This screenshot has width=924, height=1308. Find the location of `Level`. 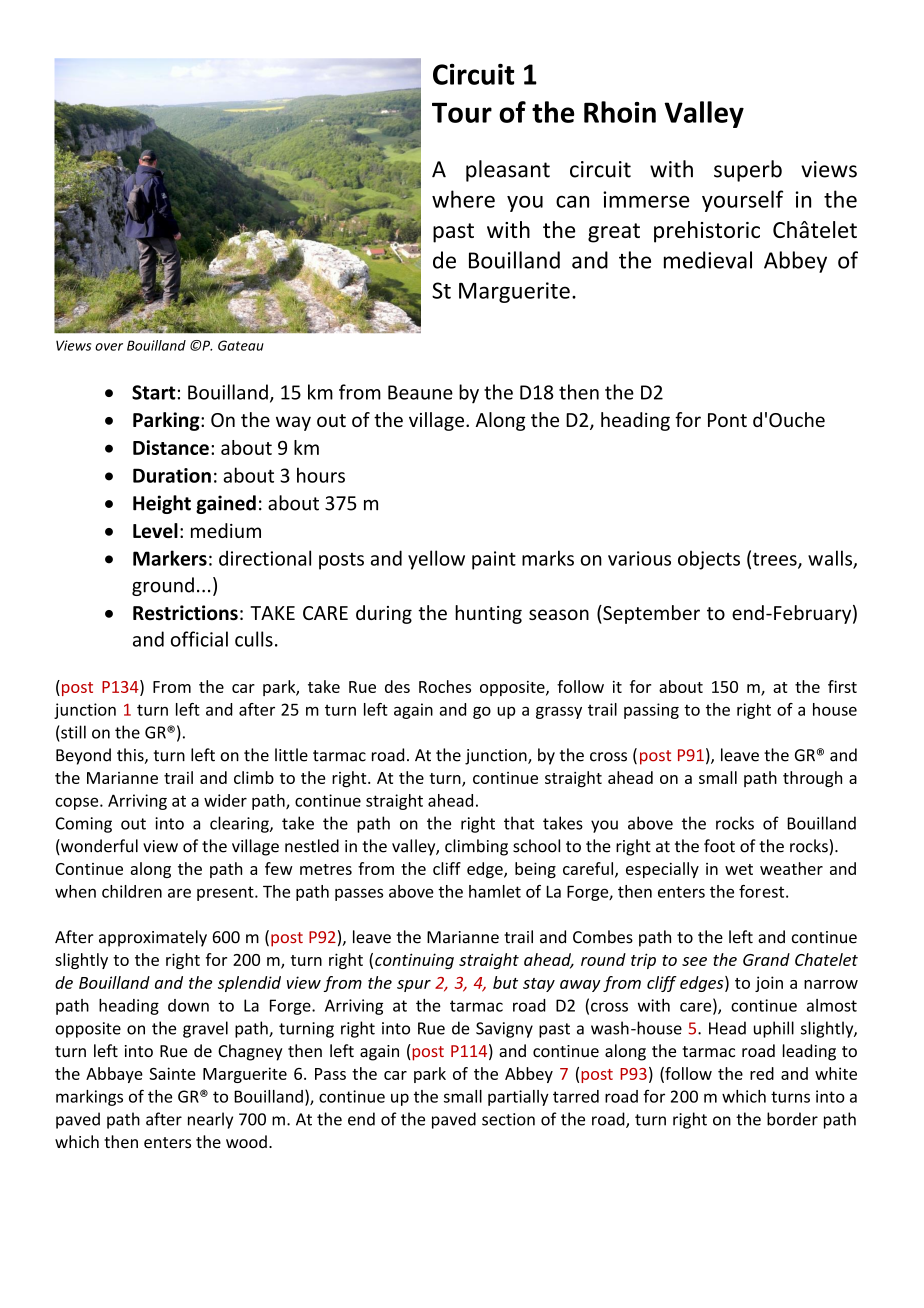

Level is located at coordinates (155, 530).
